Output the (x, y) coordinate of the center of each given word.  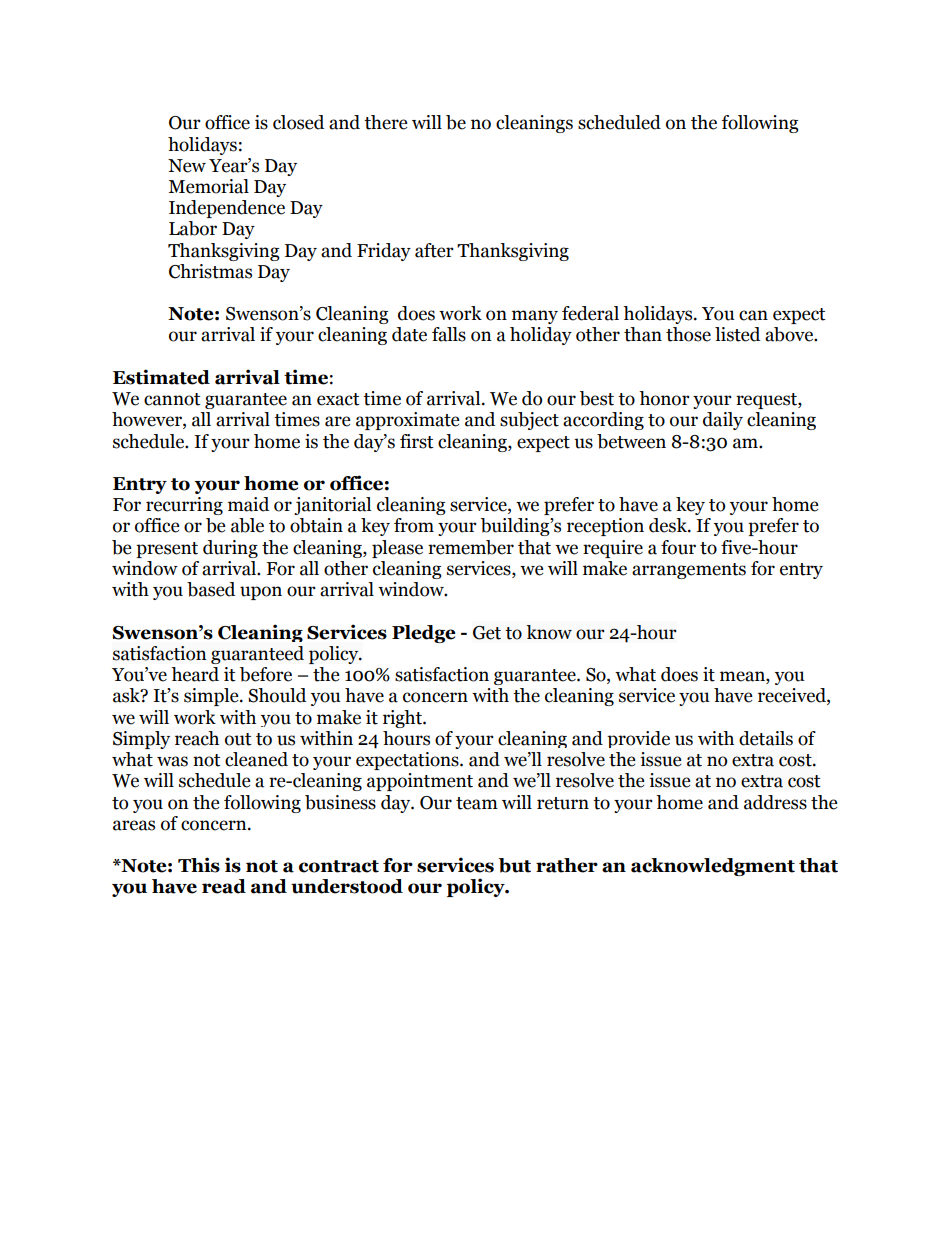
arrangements (689, 571)
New (187, 166)
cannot (172, 399)
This (199, 865)
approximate (408, 421)
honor (664, 398)
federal (590, 313)
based (211, 589)
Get (487, 633)
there (386, 122)
